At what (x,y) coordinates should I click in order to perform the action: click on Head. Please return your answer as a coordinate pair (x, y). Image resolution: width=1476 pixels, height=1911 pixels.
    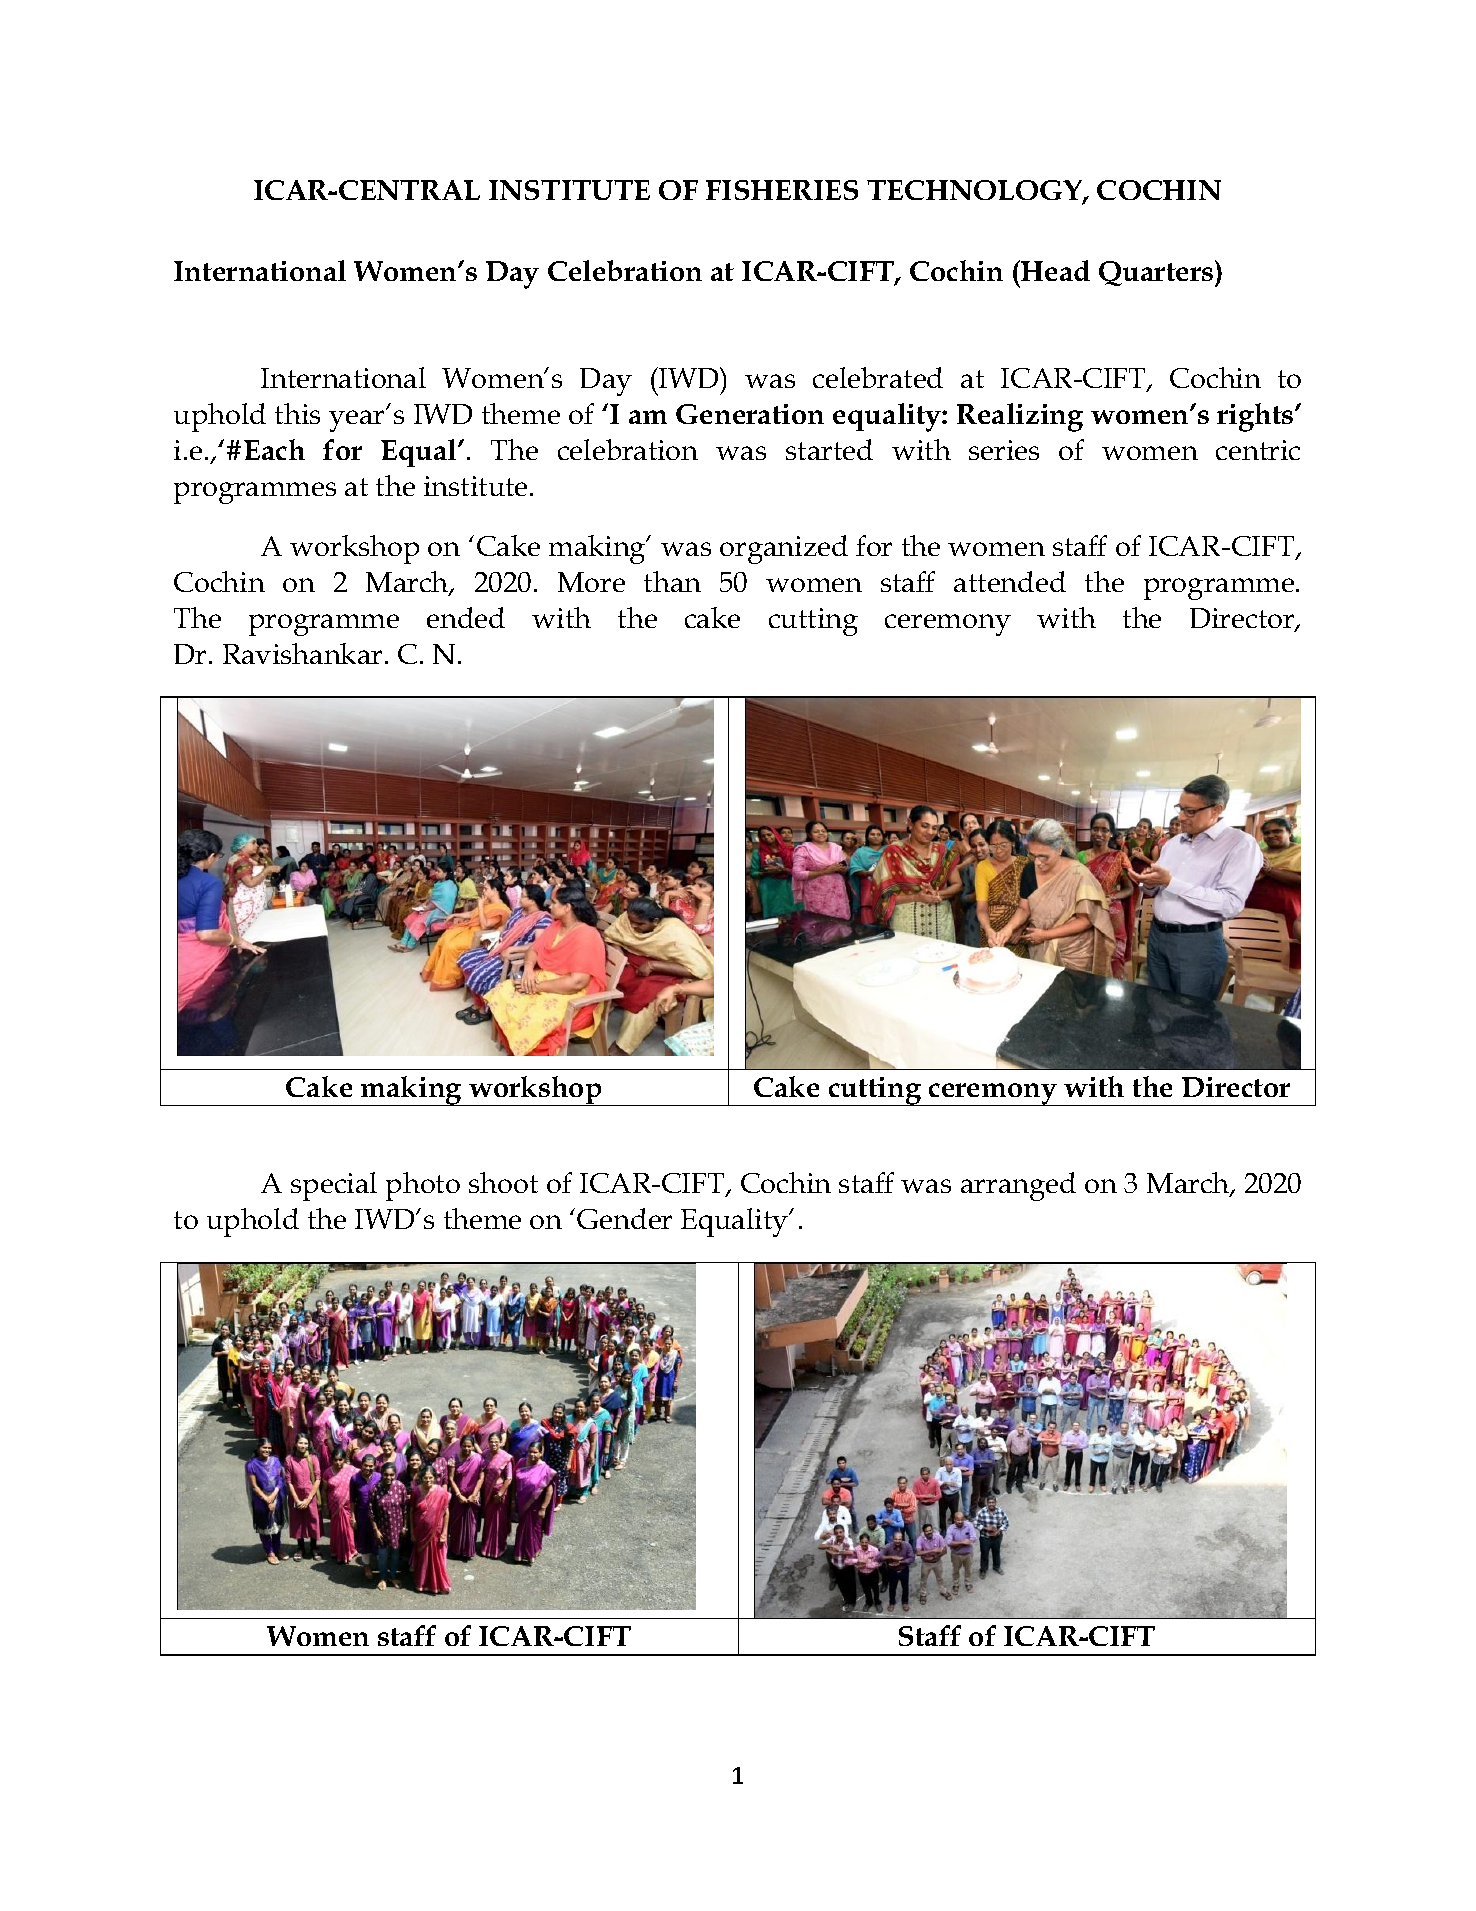
    Looking at the image, I should click on (1054, 270).
